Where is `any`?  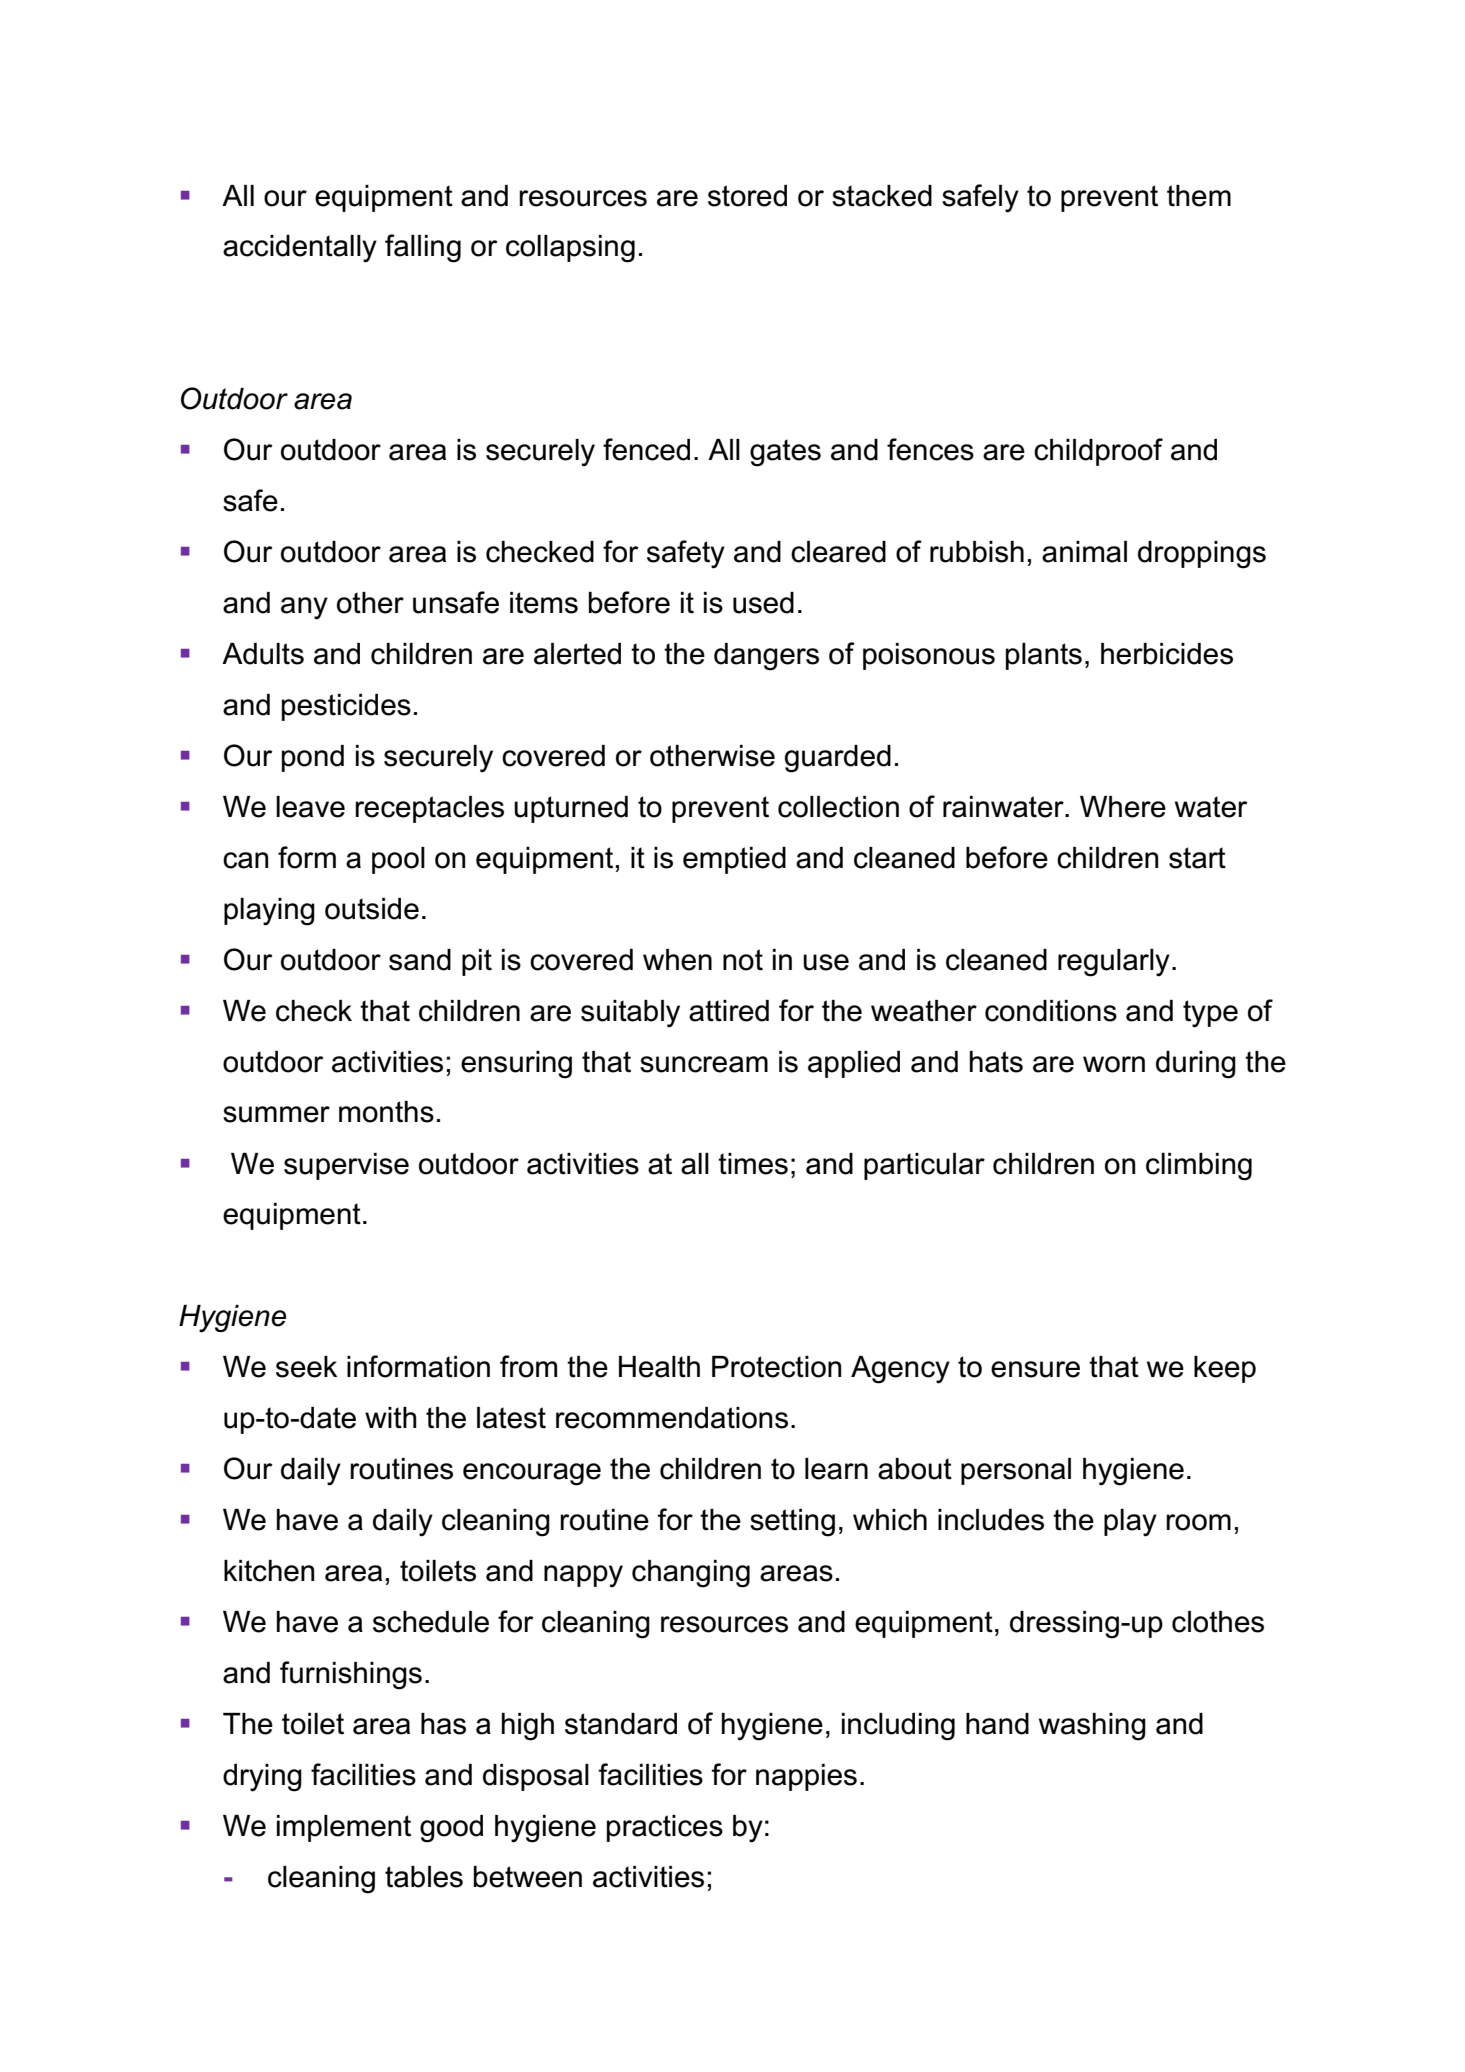
any is located at coordinates (304, 608).
